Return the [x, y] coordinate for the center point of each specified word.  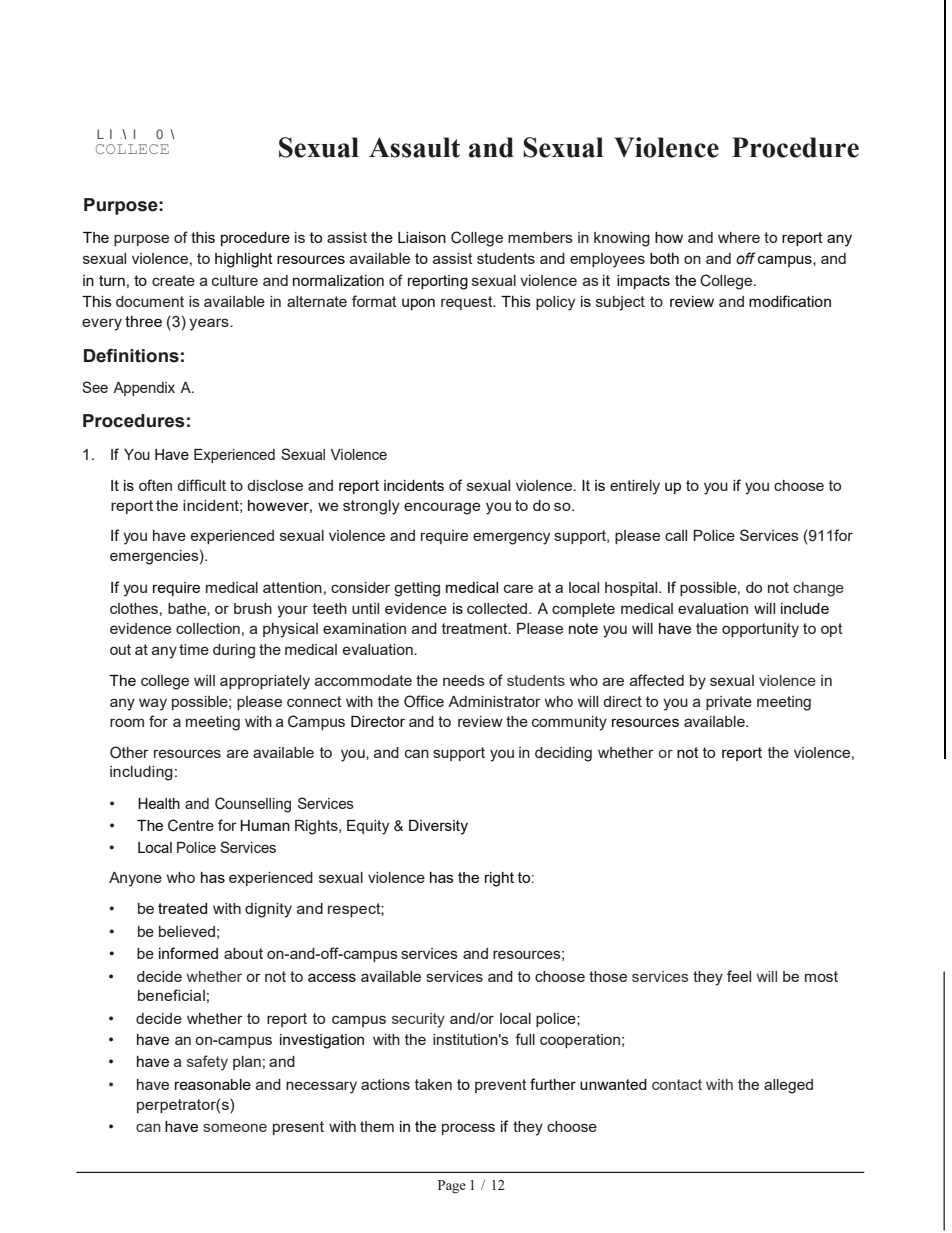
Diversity [438, 827]
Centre [191, 825]
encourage [442, 508]
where [739, 237]
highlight [244, 260]
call [676, 535]
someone [235, 1128]
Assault [414, 147]
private [729, 703]
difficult [201, 485]
